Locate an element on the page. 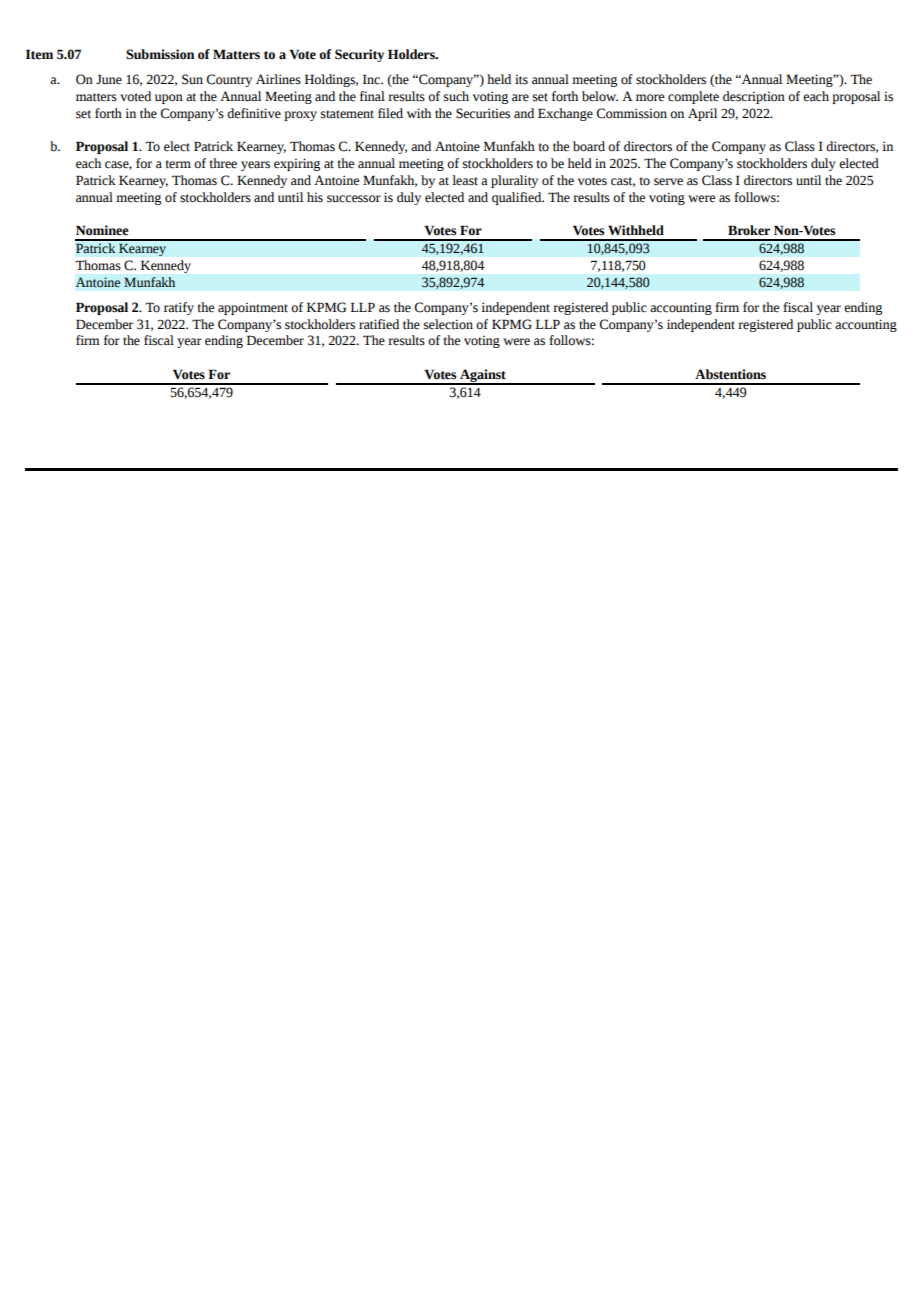 The image size is (924, 1308). appointment is located at coordinates (253, 308).
